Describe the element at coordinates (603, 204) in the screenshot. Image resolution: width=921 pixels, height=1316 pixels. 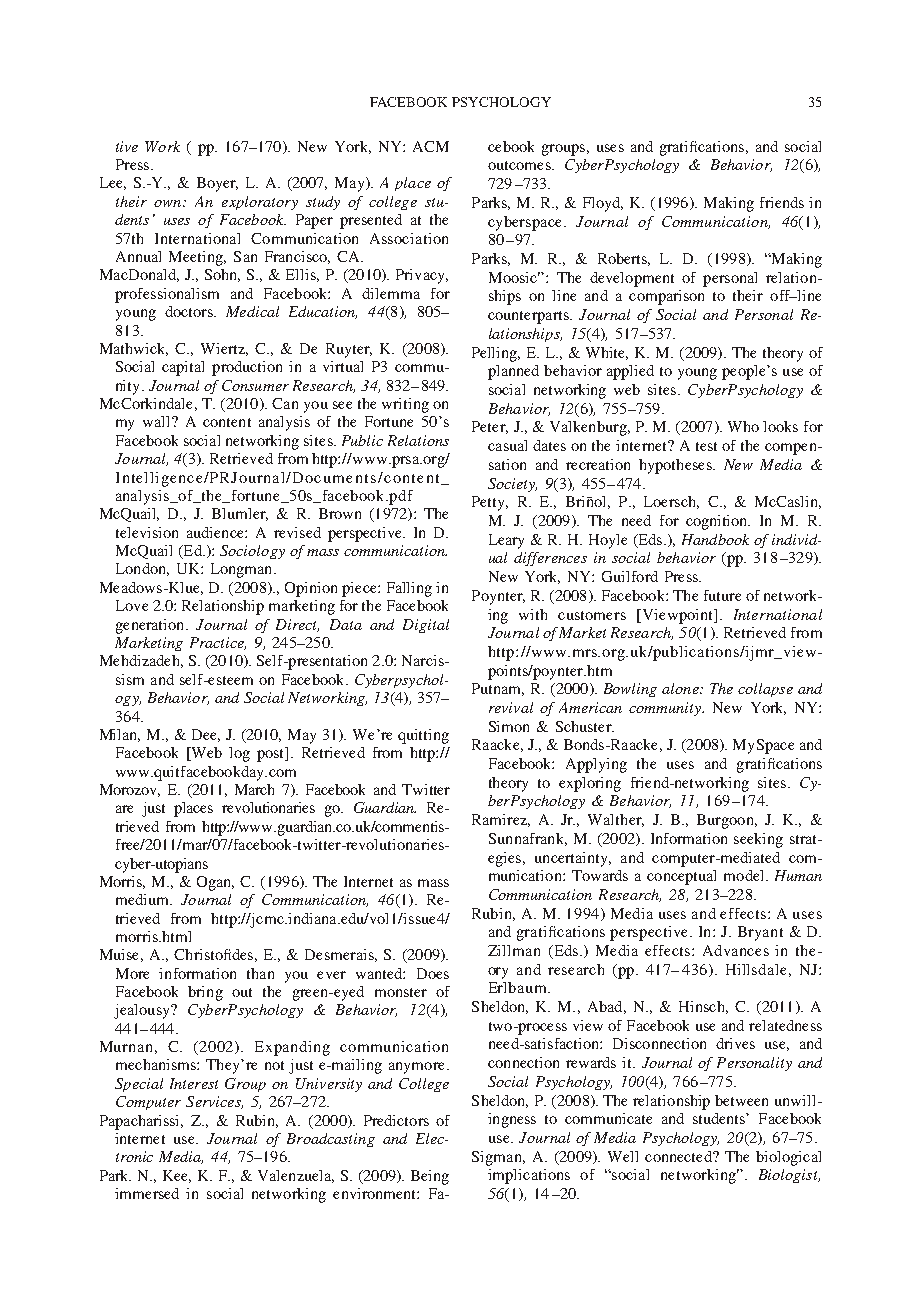
I see `Floyd` at that location.
